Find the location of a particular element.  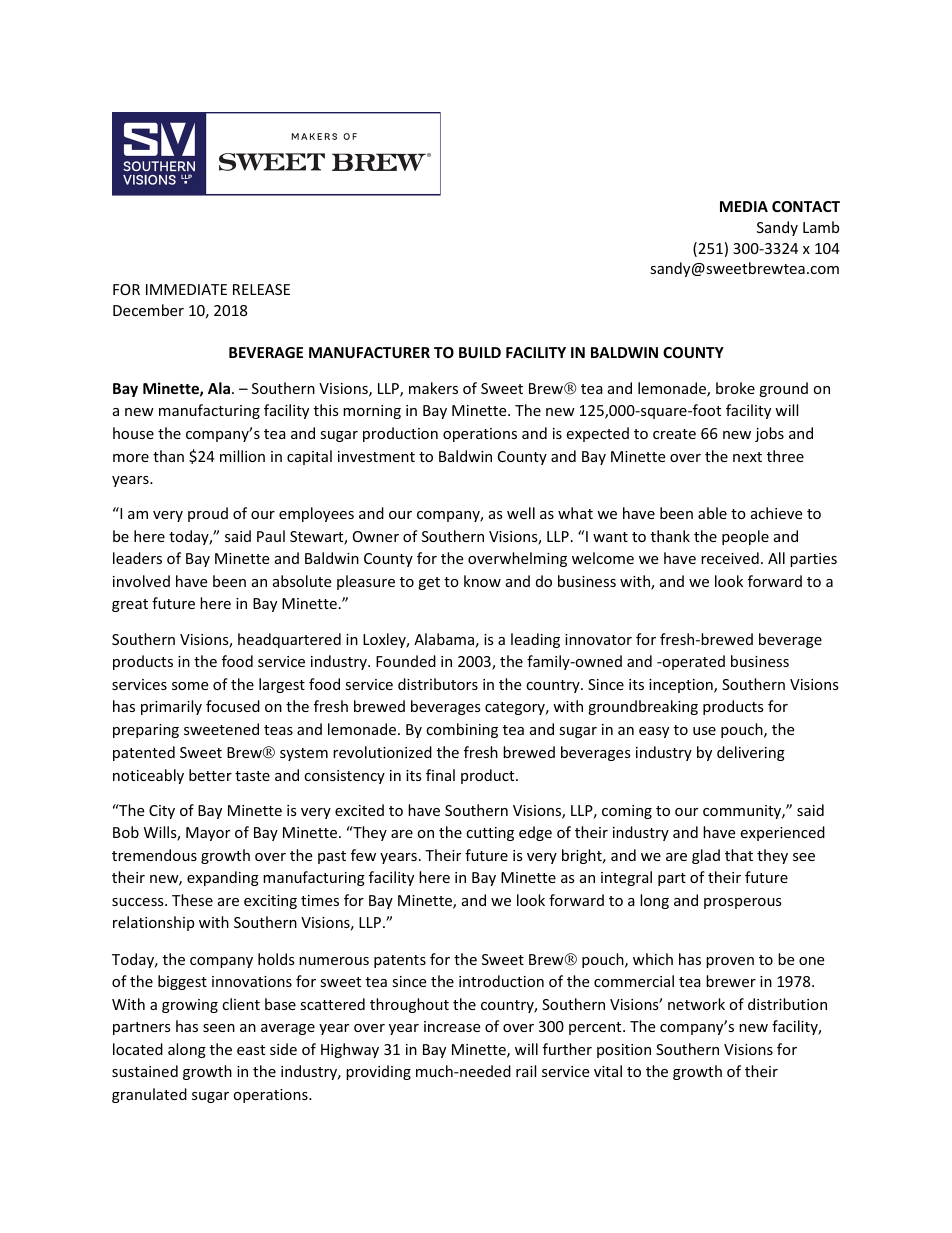

RELEASE is located at coordinates (261, 289).
